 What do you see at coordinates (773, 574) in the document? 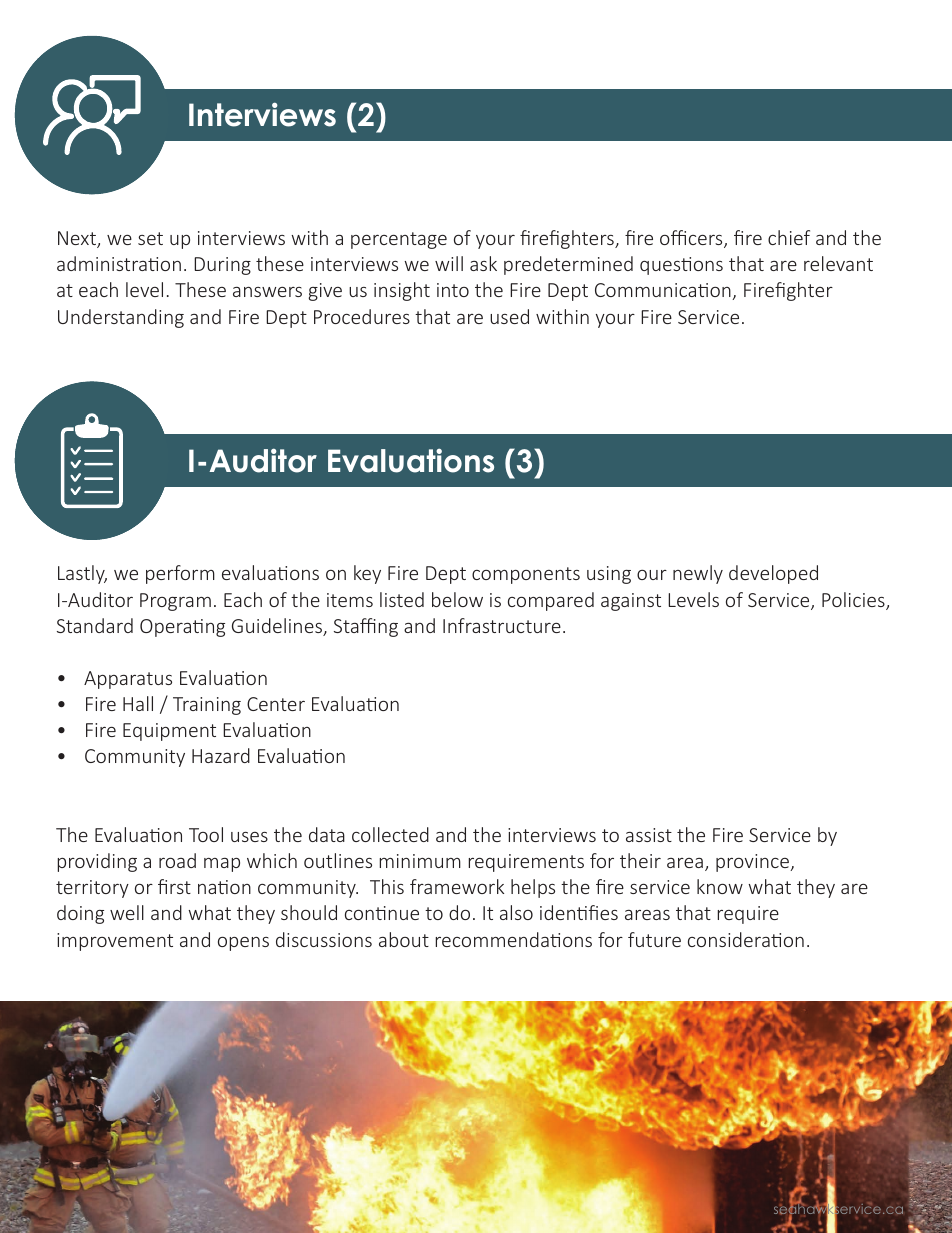
I see `developed` at bounding box center [773, 574].
